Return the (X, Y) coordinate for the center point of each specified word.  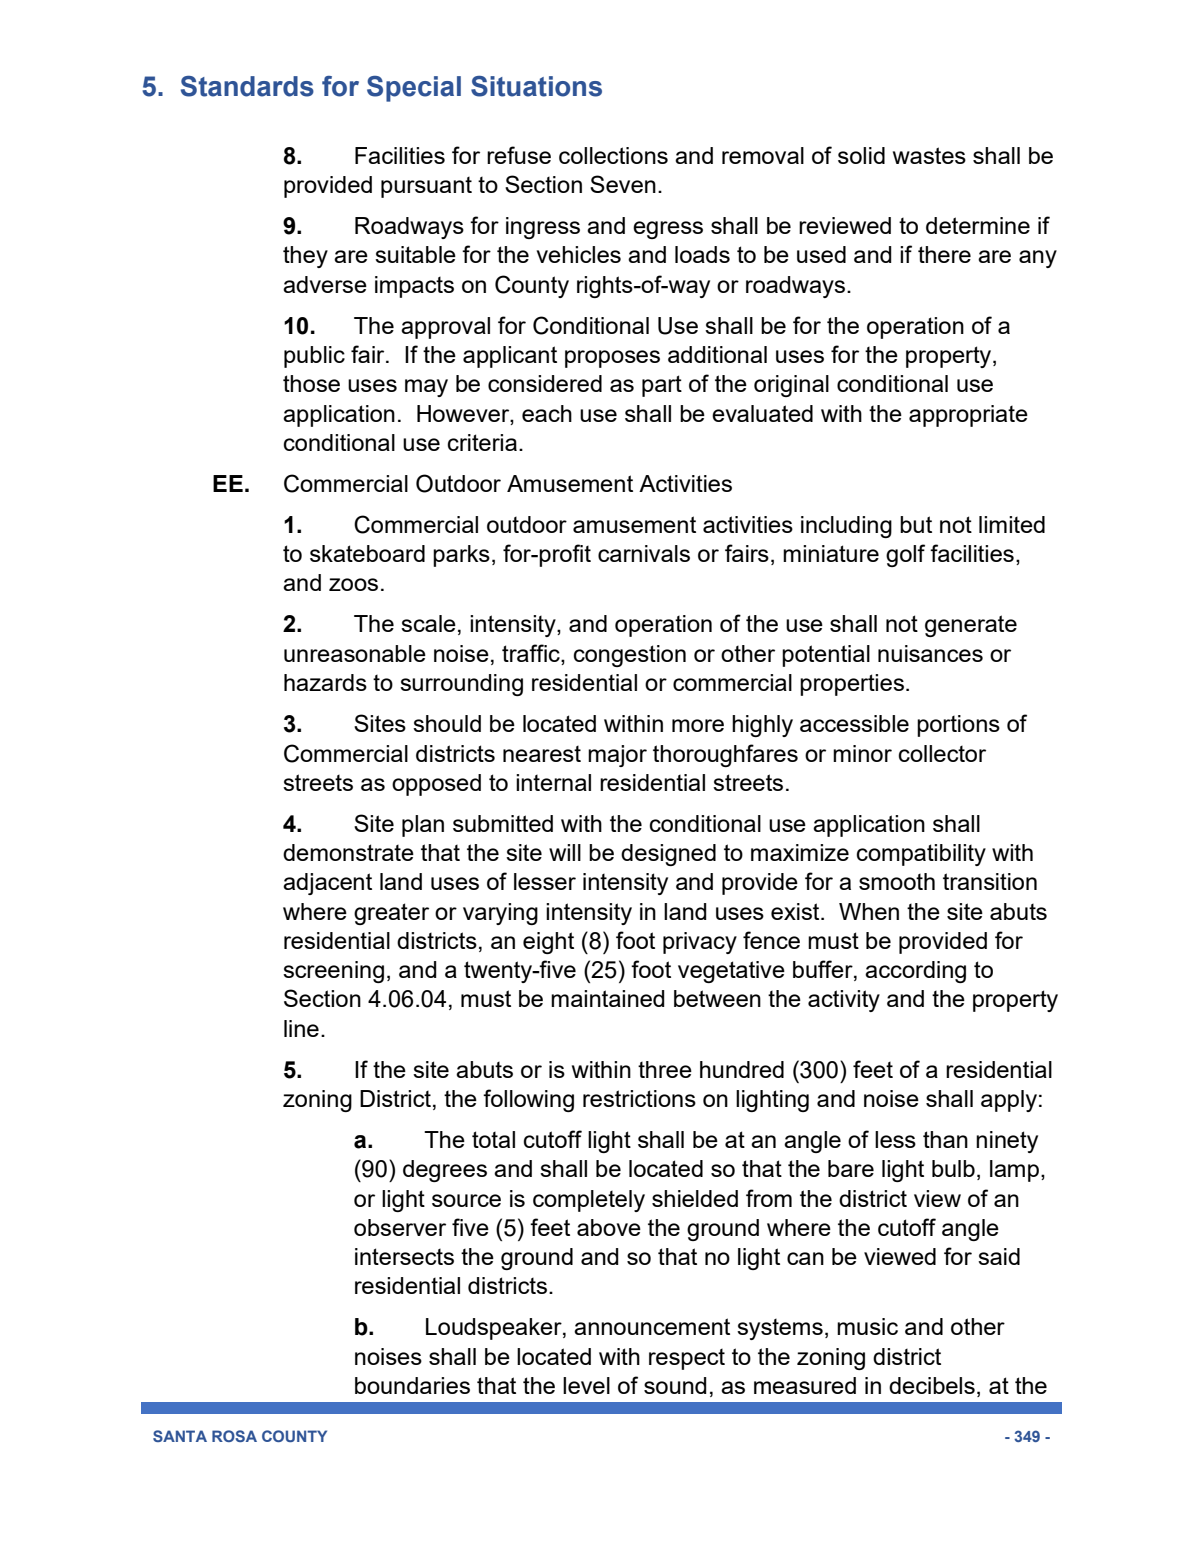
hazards (325, 682)
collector (942, 753)
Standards (247, 86)
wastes (929, 155)
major (617, 756)
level (586, 1385)
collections (613, 155)
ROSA (234, 1436)
